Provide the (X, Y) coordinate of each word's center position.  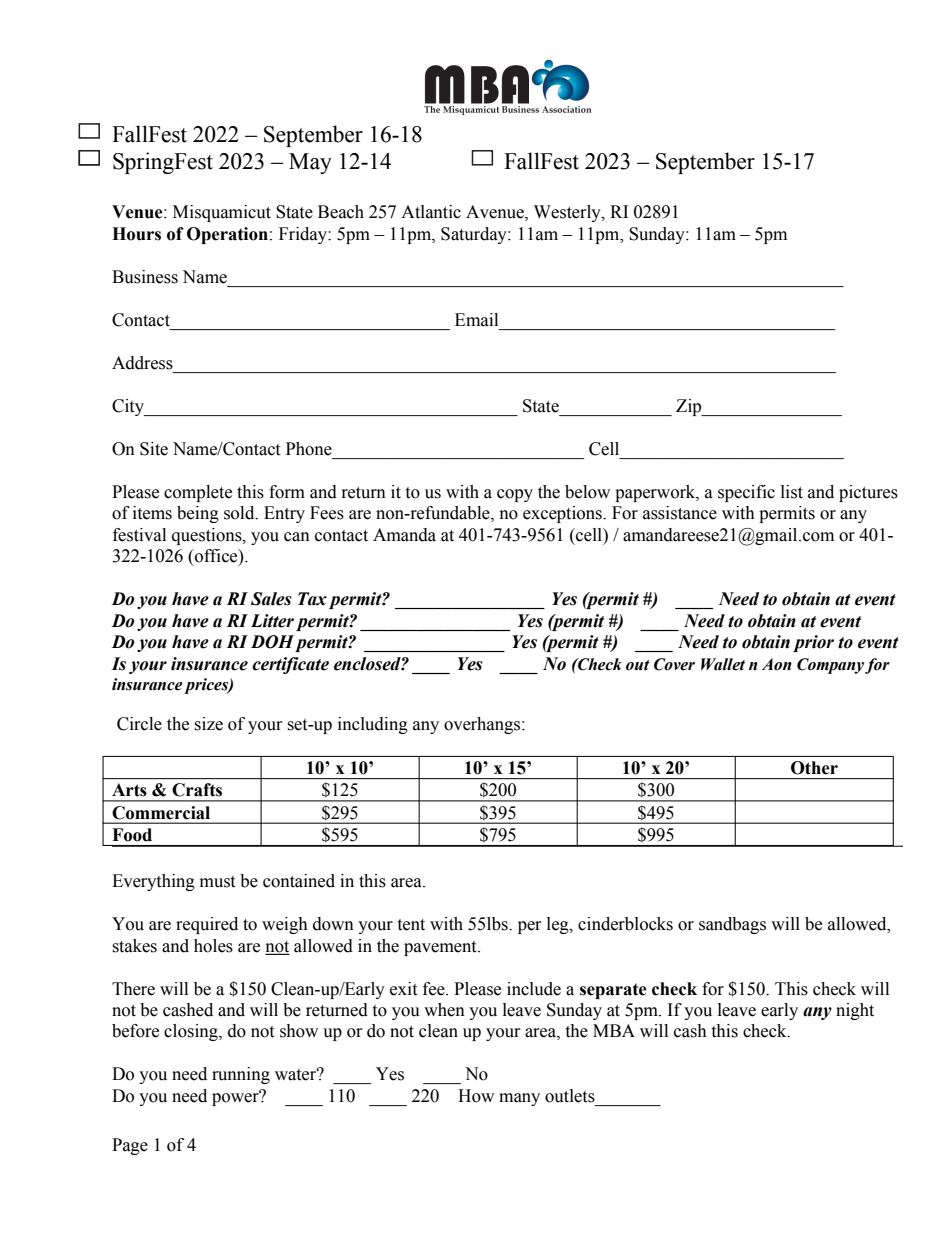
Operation (227, 235)
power (236, 1098)
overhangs (483, 725)
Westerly (568, 213)
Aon (777, 664)
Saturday (475, 235)
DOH (274, 643)
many (519, 1099)
